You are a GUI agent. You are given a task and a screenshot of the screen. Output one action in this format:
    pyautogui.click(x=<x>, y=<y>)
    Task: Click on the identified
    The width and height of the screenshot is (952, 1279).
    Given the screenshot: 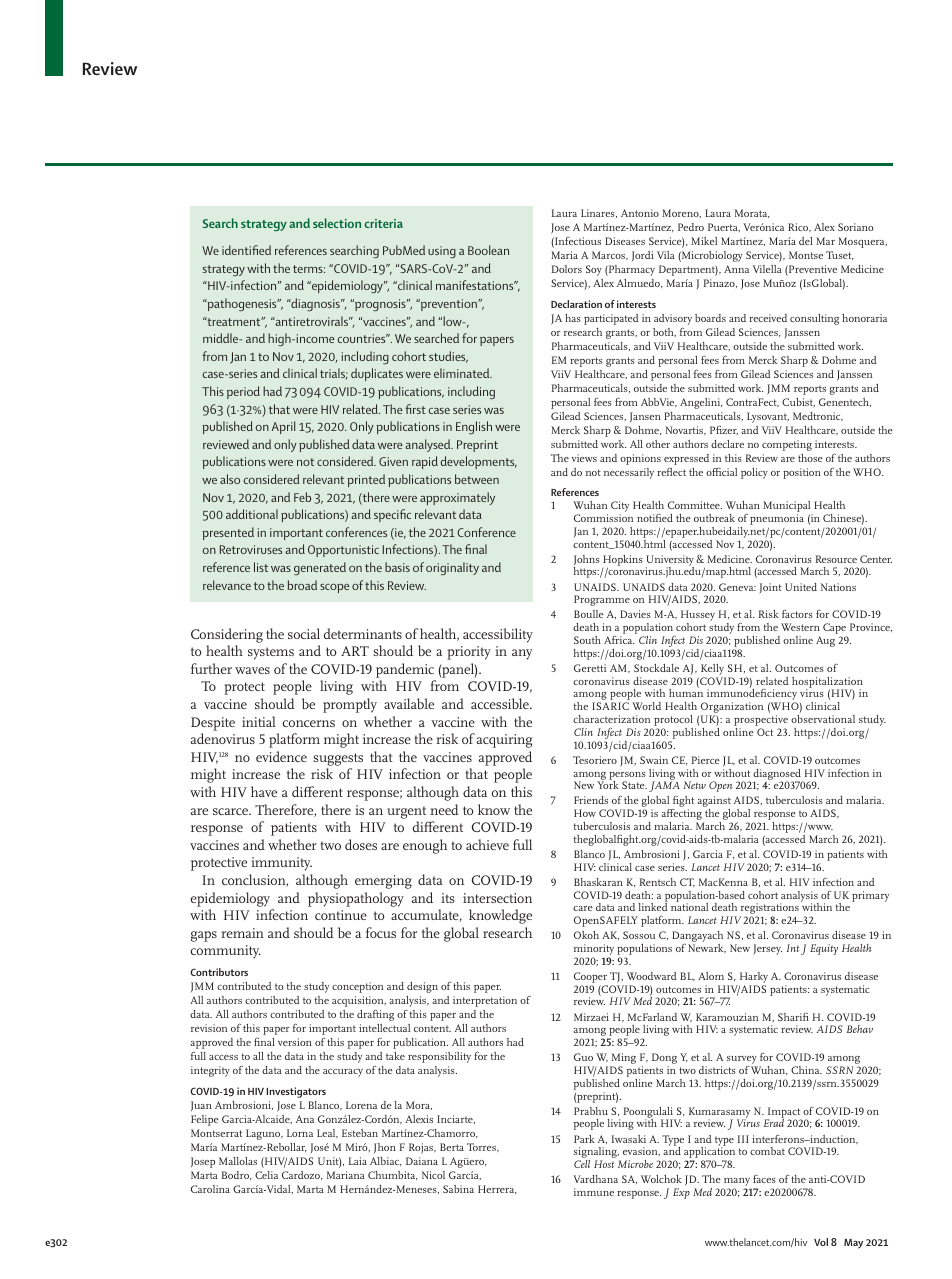 What is the action you would take?
    pyautogui.click(x=246, y=250)
